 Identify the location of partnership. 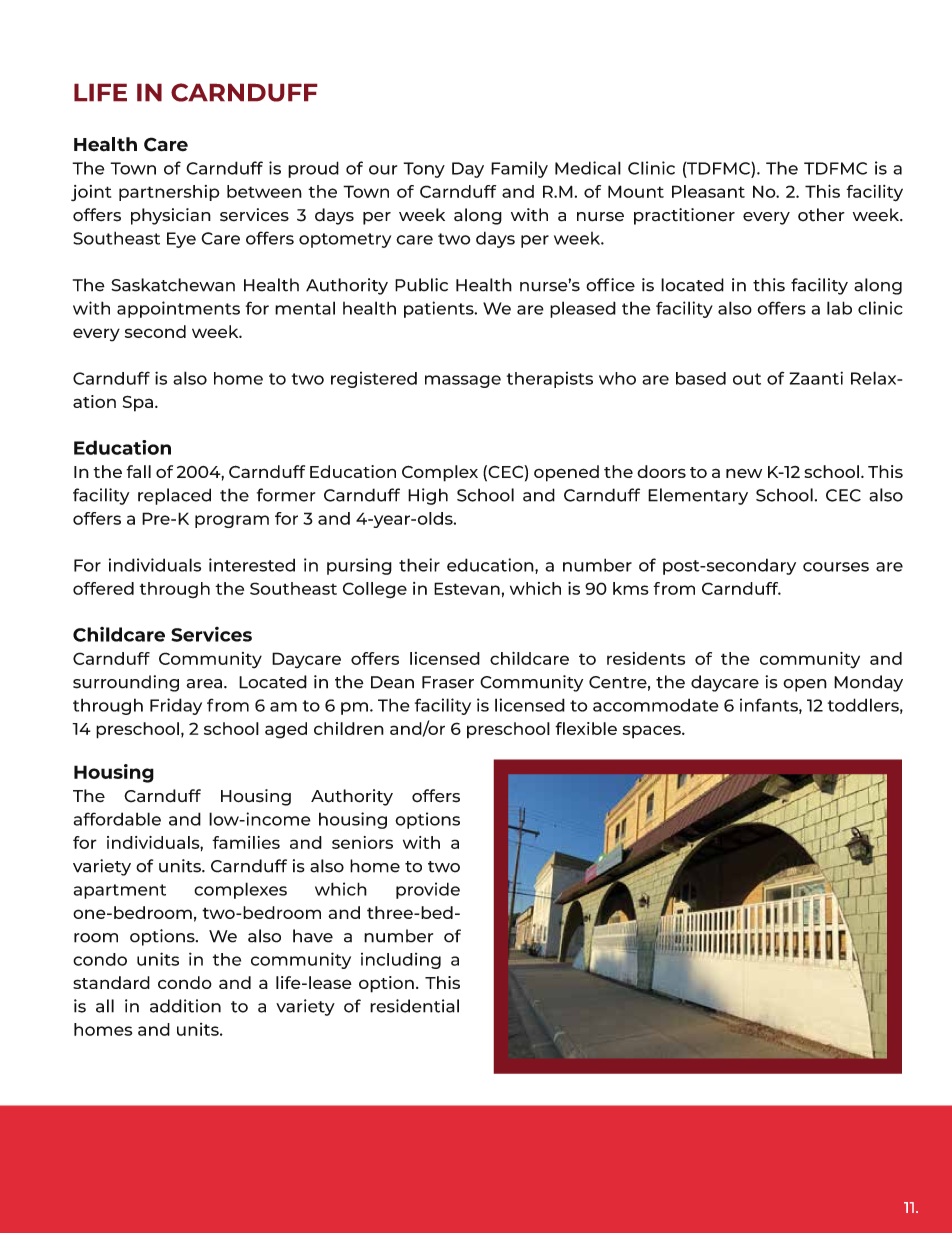
(169, 193).
